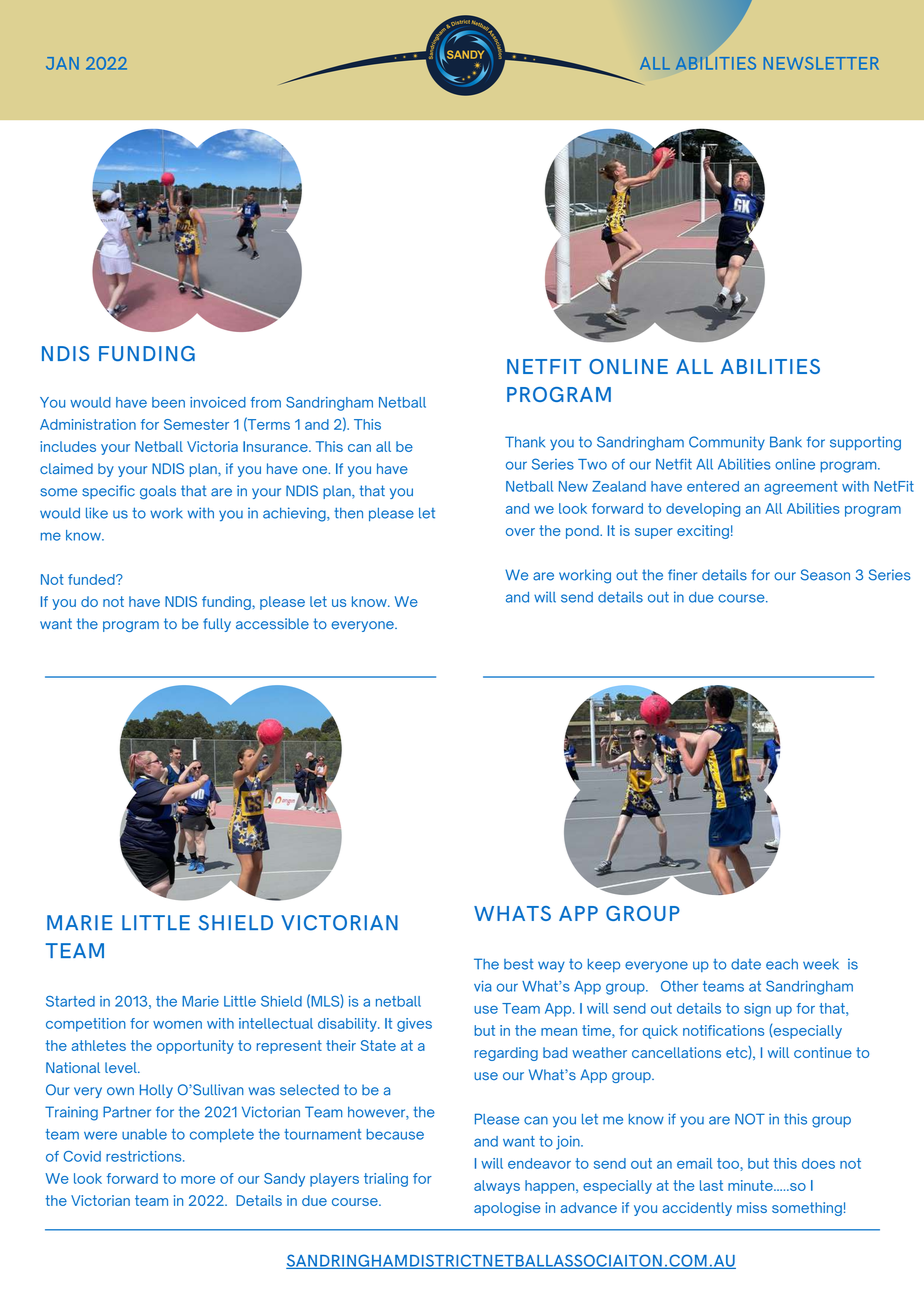  What do you see at coordinates (145, 1156) in the page?
I see `restrictions` at bounding box center [145, 1156].
